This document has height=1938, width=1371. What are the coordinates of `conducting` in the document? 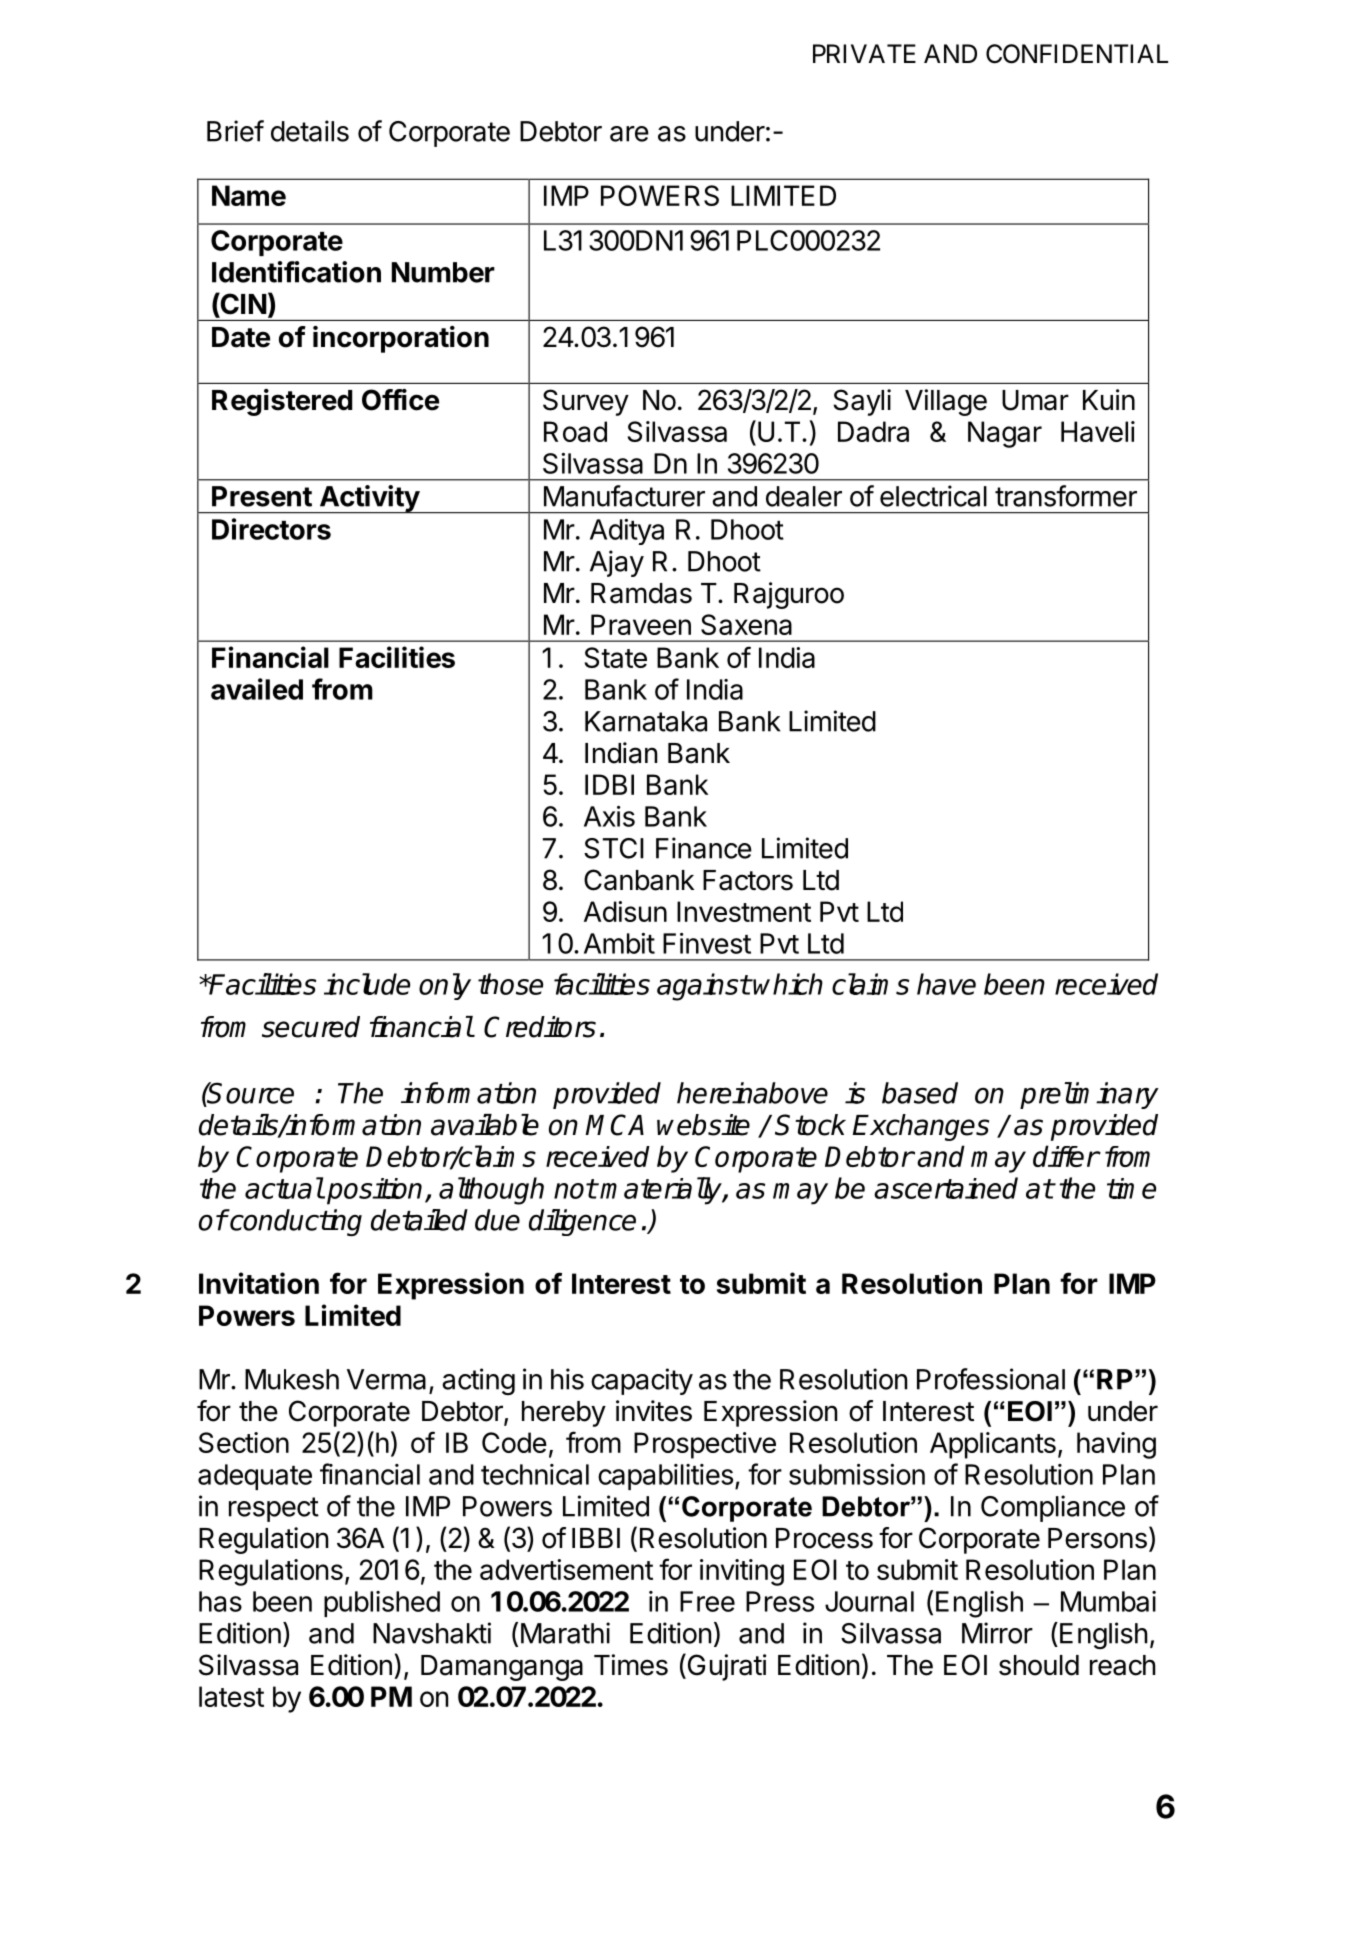 It's located at (295, 1222).
